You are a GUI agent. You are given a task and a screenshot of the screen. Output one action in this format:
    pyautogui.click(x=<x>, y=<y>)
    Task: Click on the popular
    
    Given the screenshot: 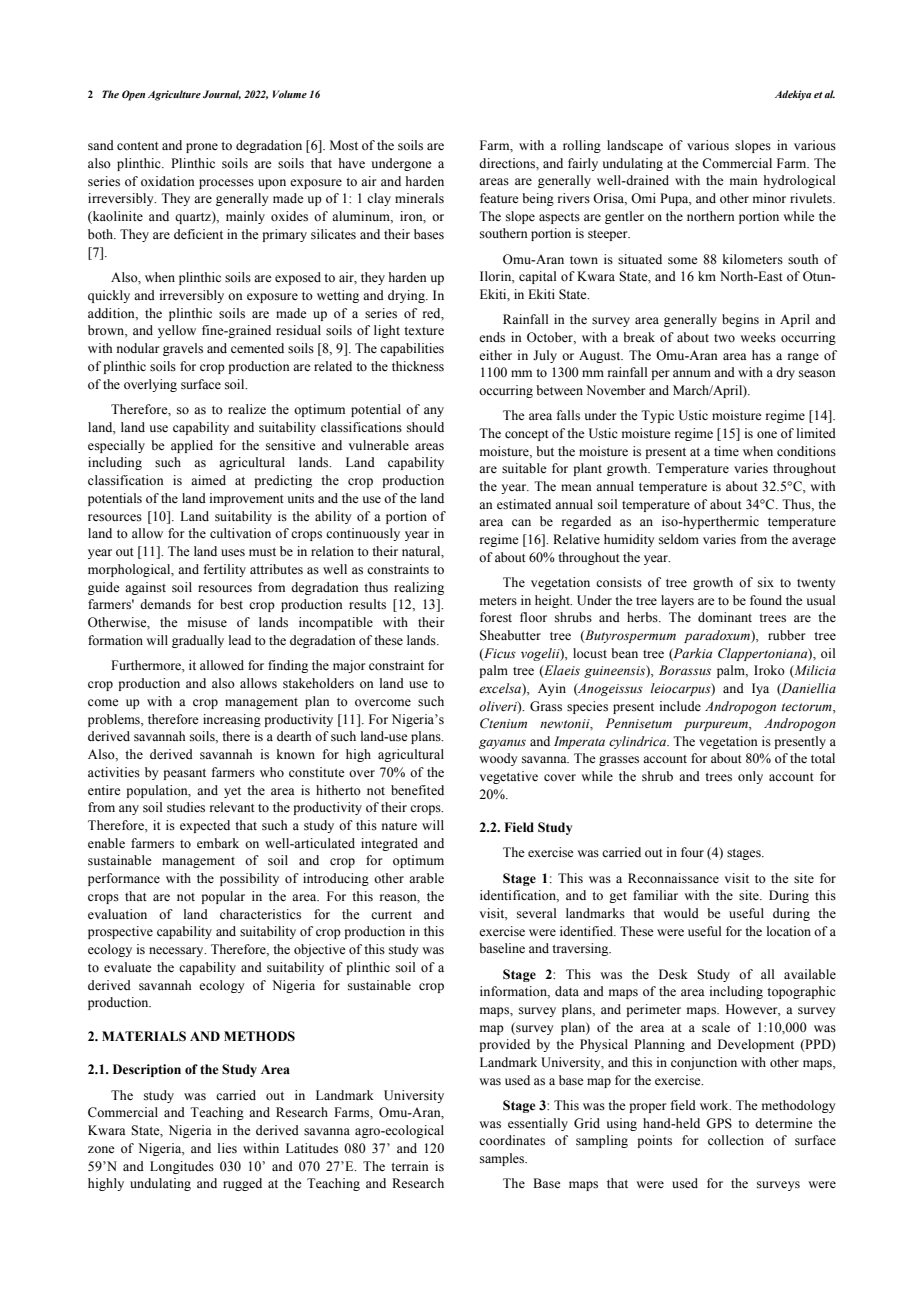 What is the action you would take?
    pyautogui.click(x=223, y=897)
